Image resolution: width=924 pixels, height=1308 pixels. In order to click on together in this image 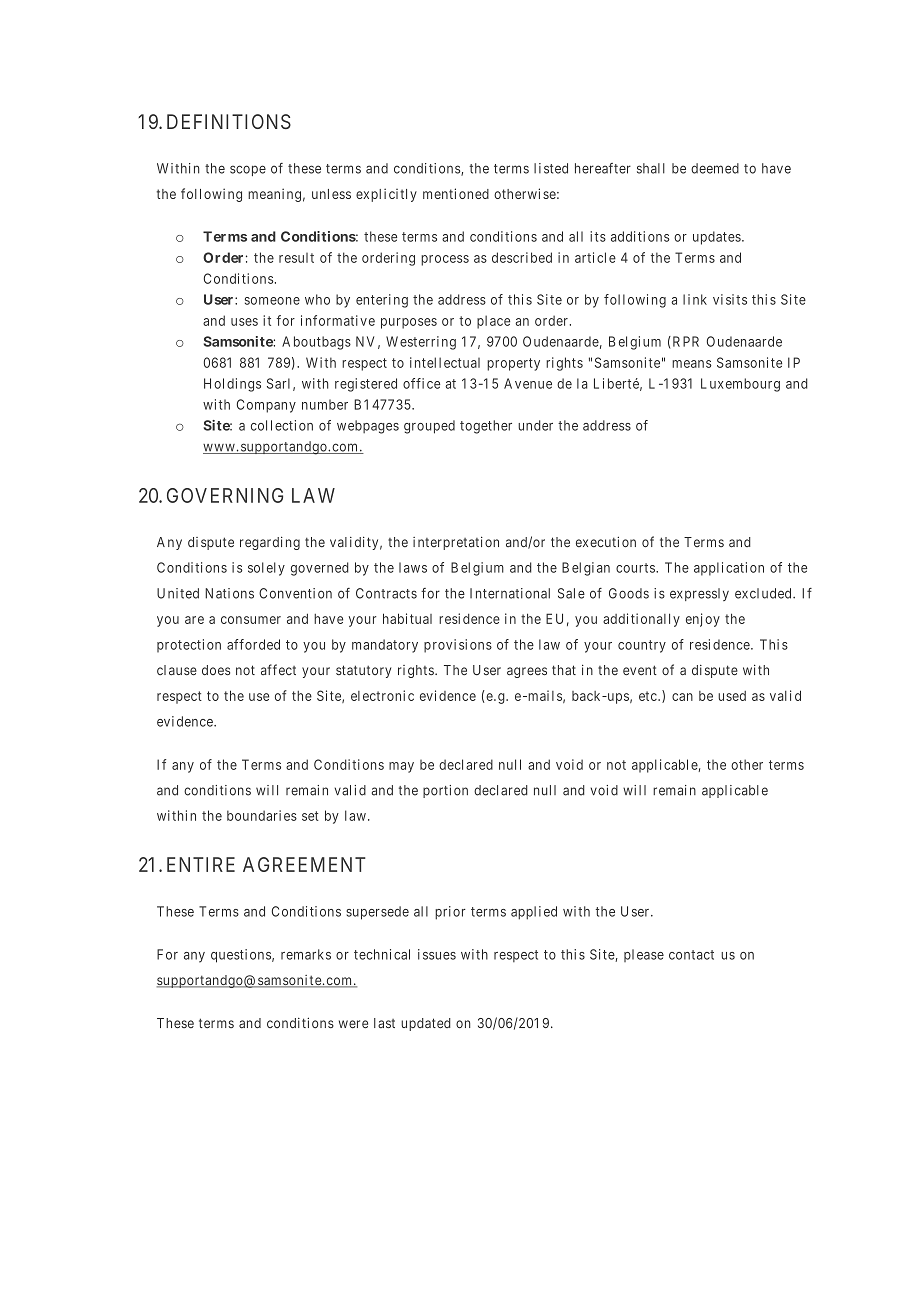, I will do `click(486, 427)`.
